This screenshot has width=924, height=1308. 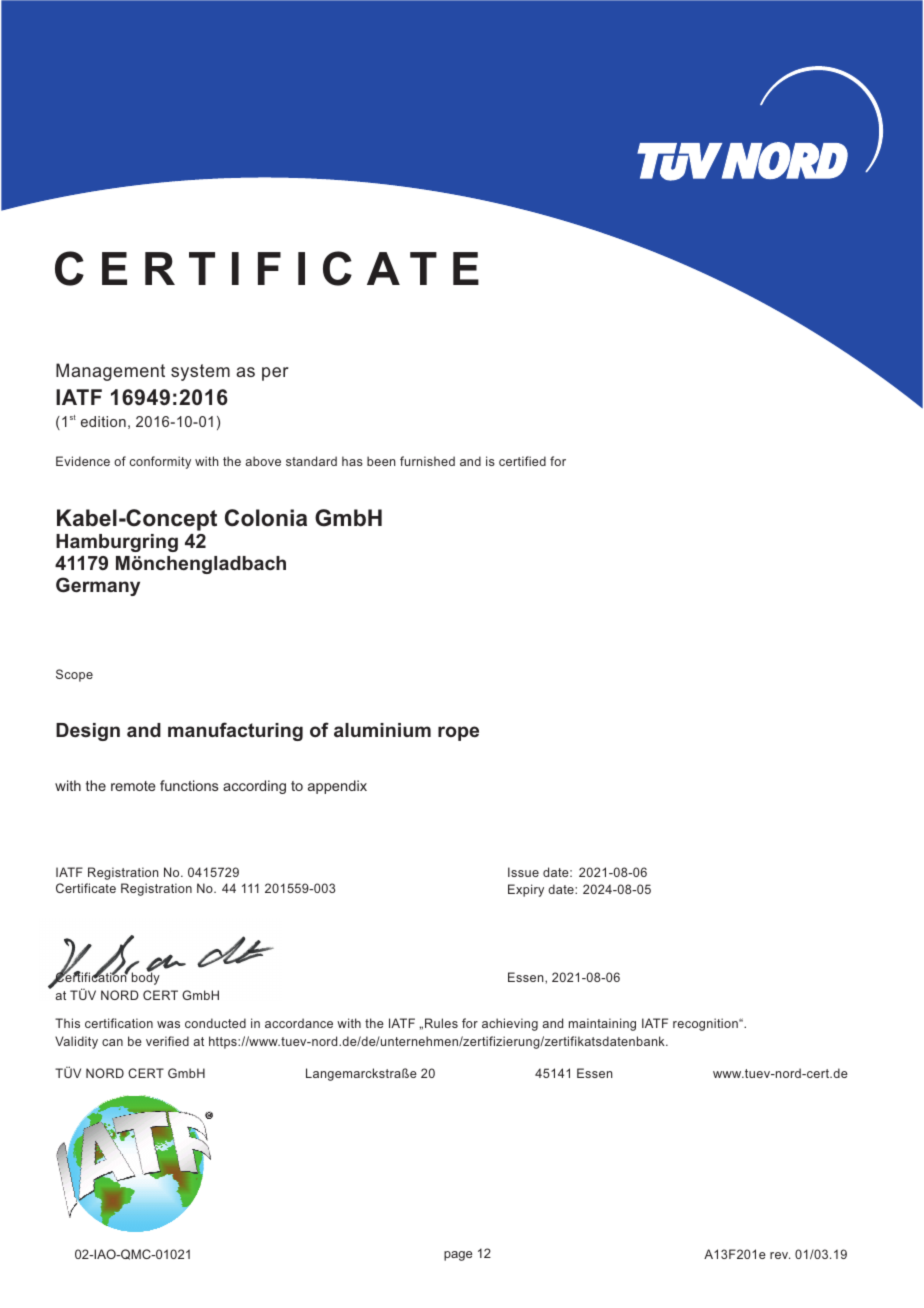 What do you see at coordinates (427, 461) in the screenshot?
I see `furnished` at bounding box center [427, 461].
